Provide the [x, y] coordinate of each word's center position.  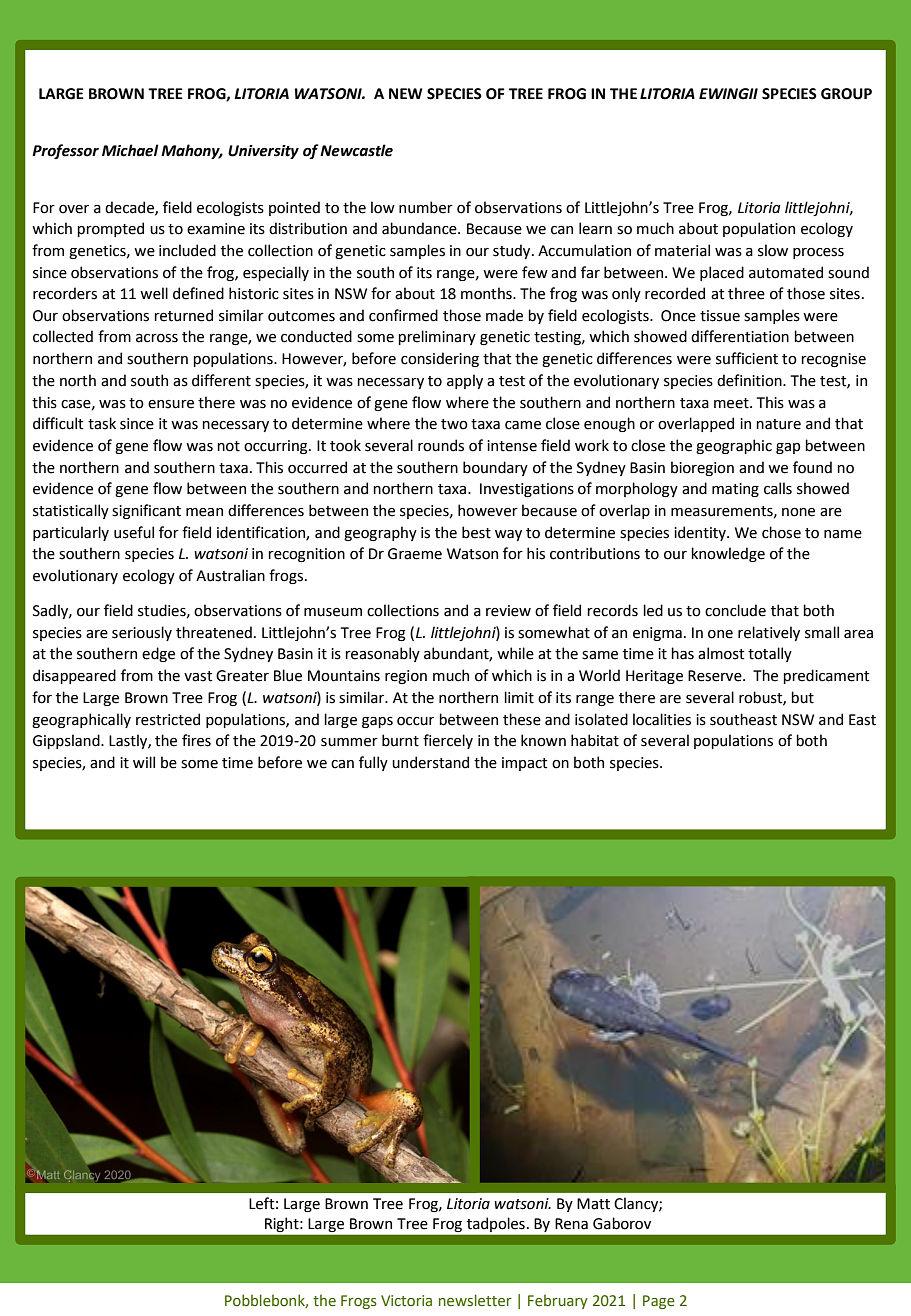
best [476, 532]
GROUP [846, 94]
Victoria [406, 1301]
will [144, 762]
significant [146, 511]
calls [778, 488]
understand [430, 762]
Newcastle [356, 150]
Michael [130, 150]
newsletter [475, 1300]
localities [662, 719]
